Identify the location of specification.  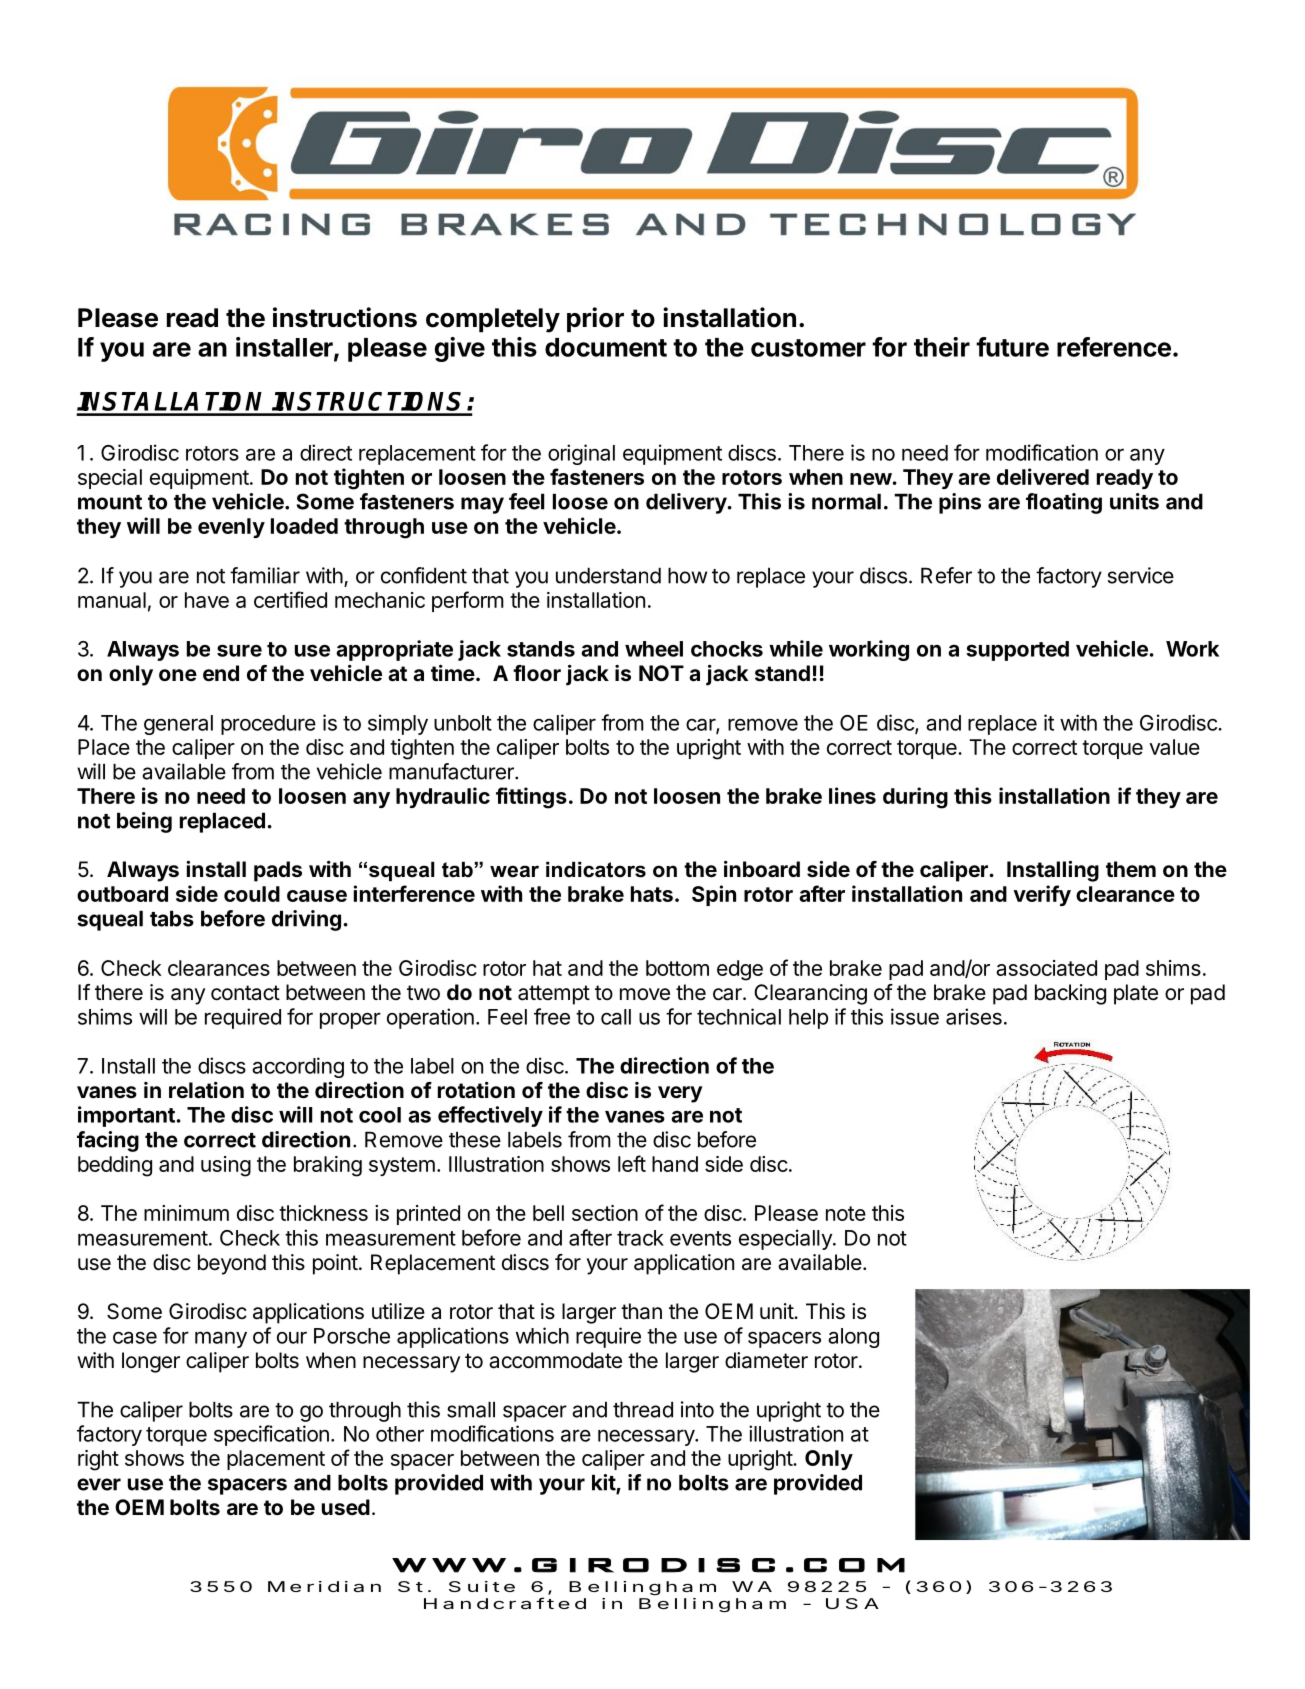
(271, 1435).
